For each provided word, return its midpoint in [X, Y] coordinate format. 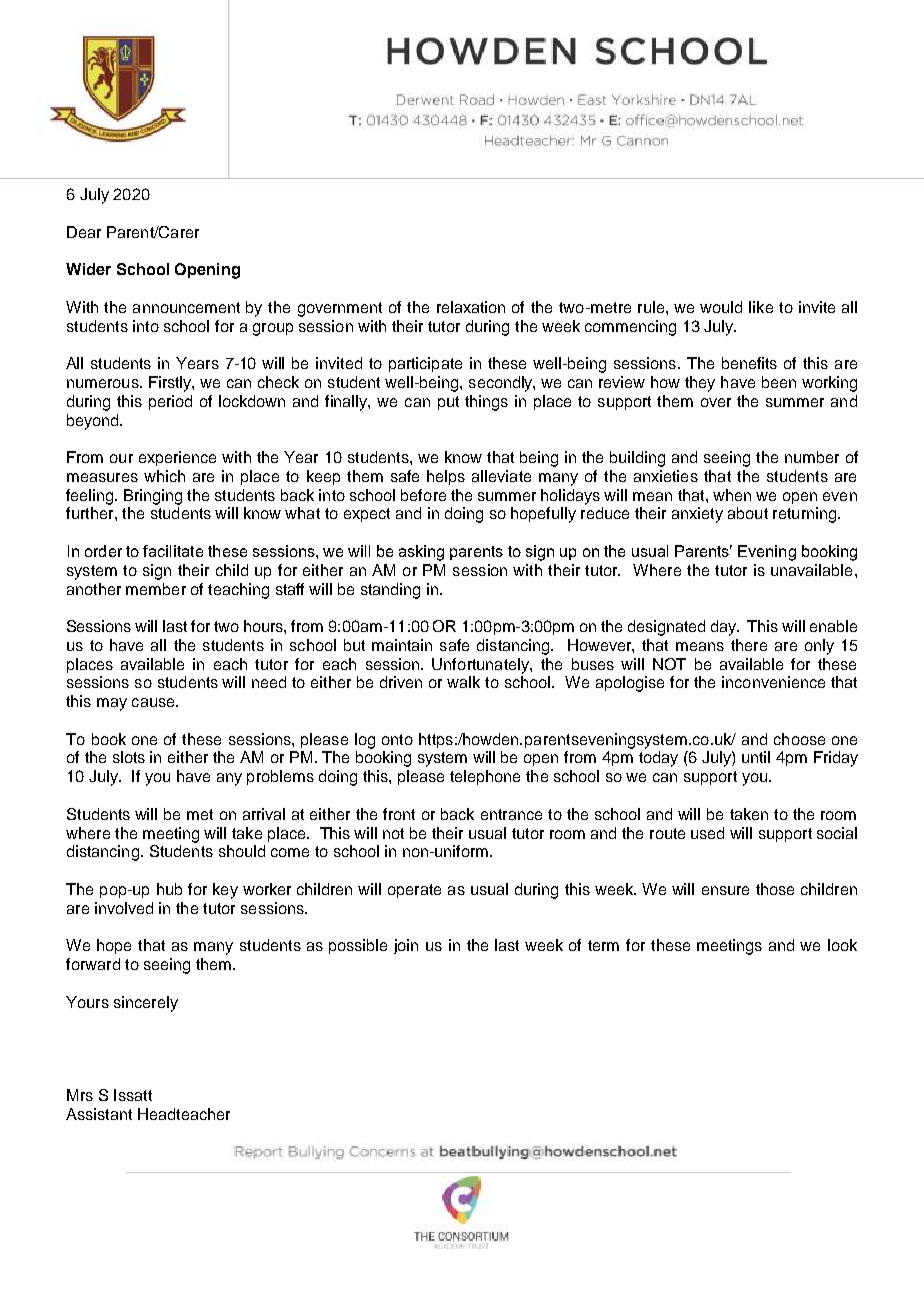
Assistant [99, 1114]
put [448, 403]
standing [390, 591]
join [406, 946]
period [170, 402]
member [156, 589]
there [749, 645]
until [756, 757]
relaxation [471, 307]
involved [124, 908]
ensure [725, 890]
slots [129, 757]
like [761, 307]
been [779, 382]
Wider [88, 269]
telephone [485, 777]
